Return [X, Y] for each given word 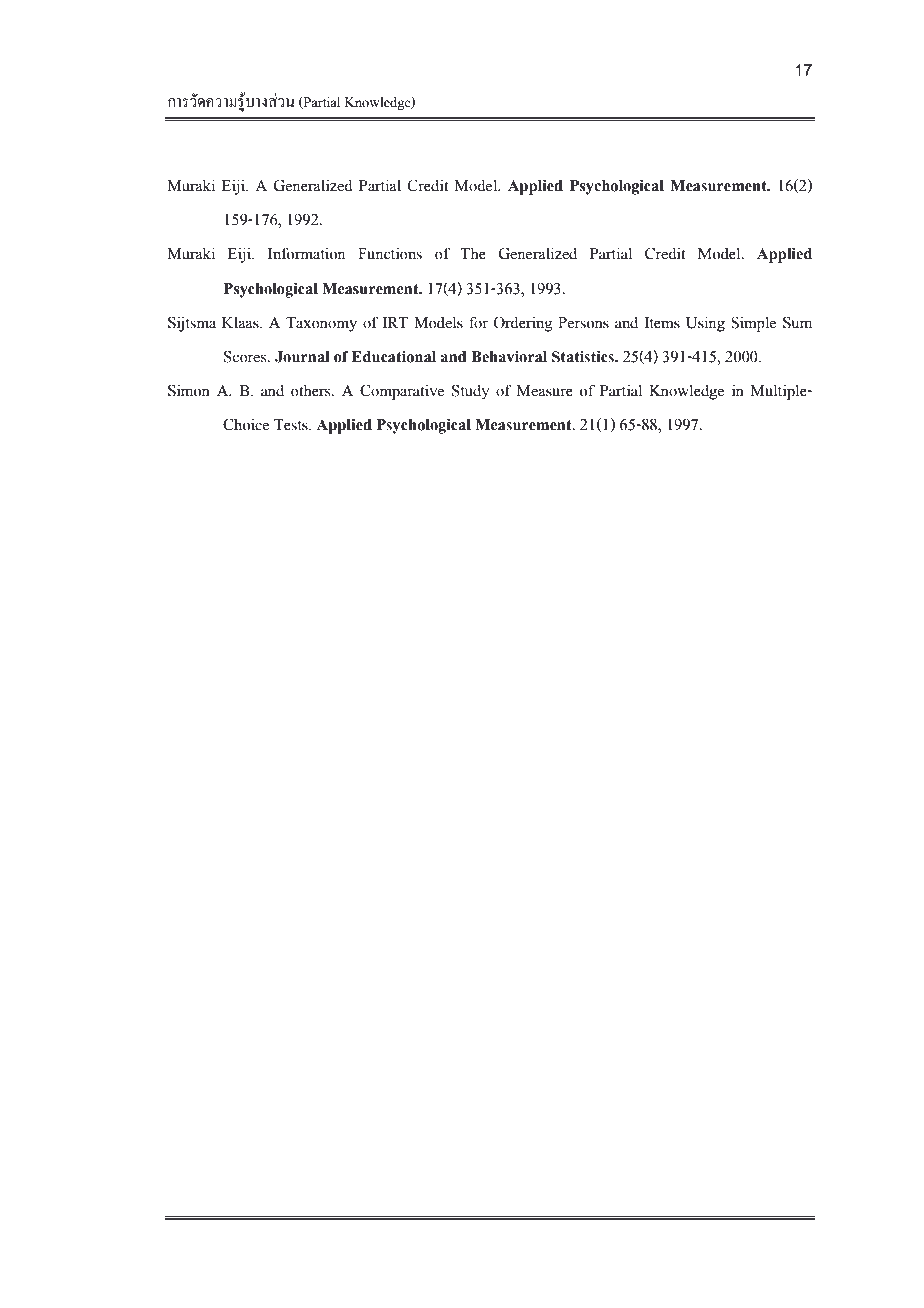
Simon [189, 390]
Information [307, 254]
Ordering [523, 324]
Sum [797, 322]
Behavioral [509, 357]
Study [470, 392]
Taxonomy [321, 324]
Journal [302, 357]
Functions [390, 254]
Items [662, 323]
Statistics [584, 357]
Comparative [402, 392]
